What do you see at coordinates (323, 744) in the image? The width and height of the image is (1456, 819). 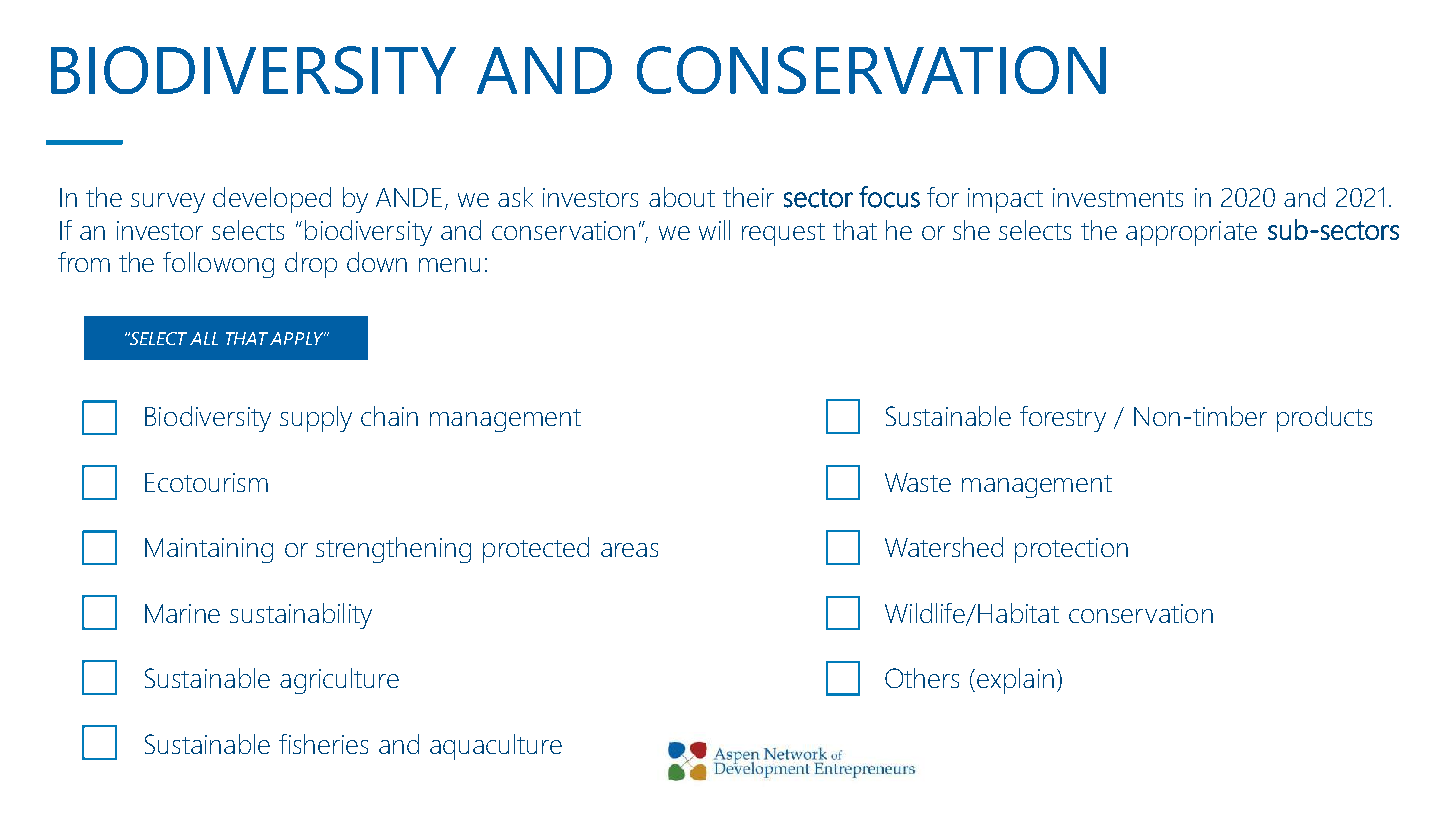 I see `fisheries` at bounding box center [323, 744].
